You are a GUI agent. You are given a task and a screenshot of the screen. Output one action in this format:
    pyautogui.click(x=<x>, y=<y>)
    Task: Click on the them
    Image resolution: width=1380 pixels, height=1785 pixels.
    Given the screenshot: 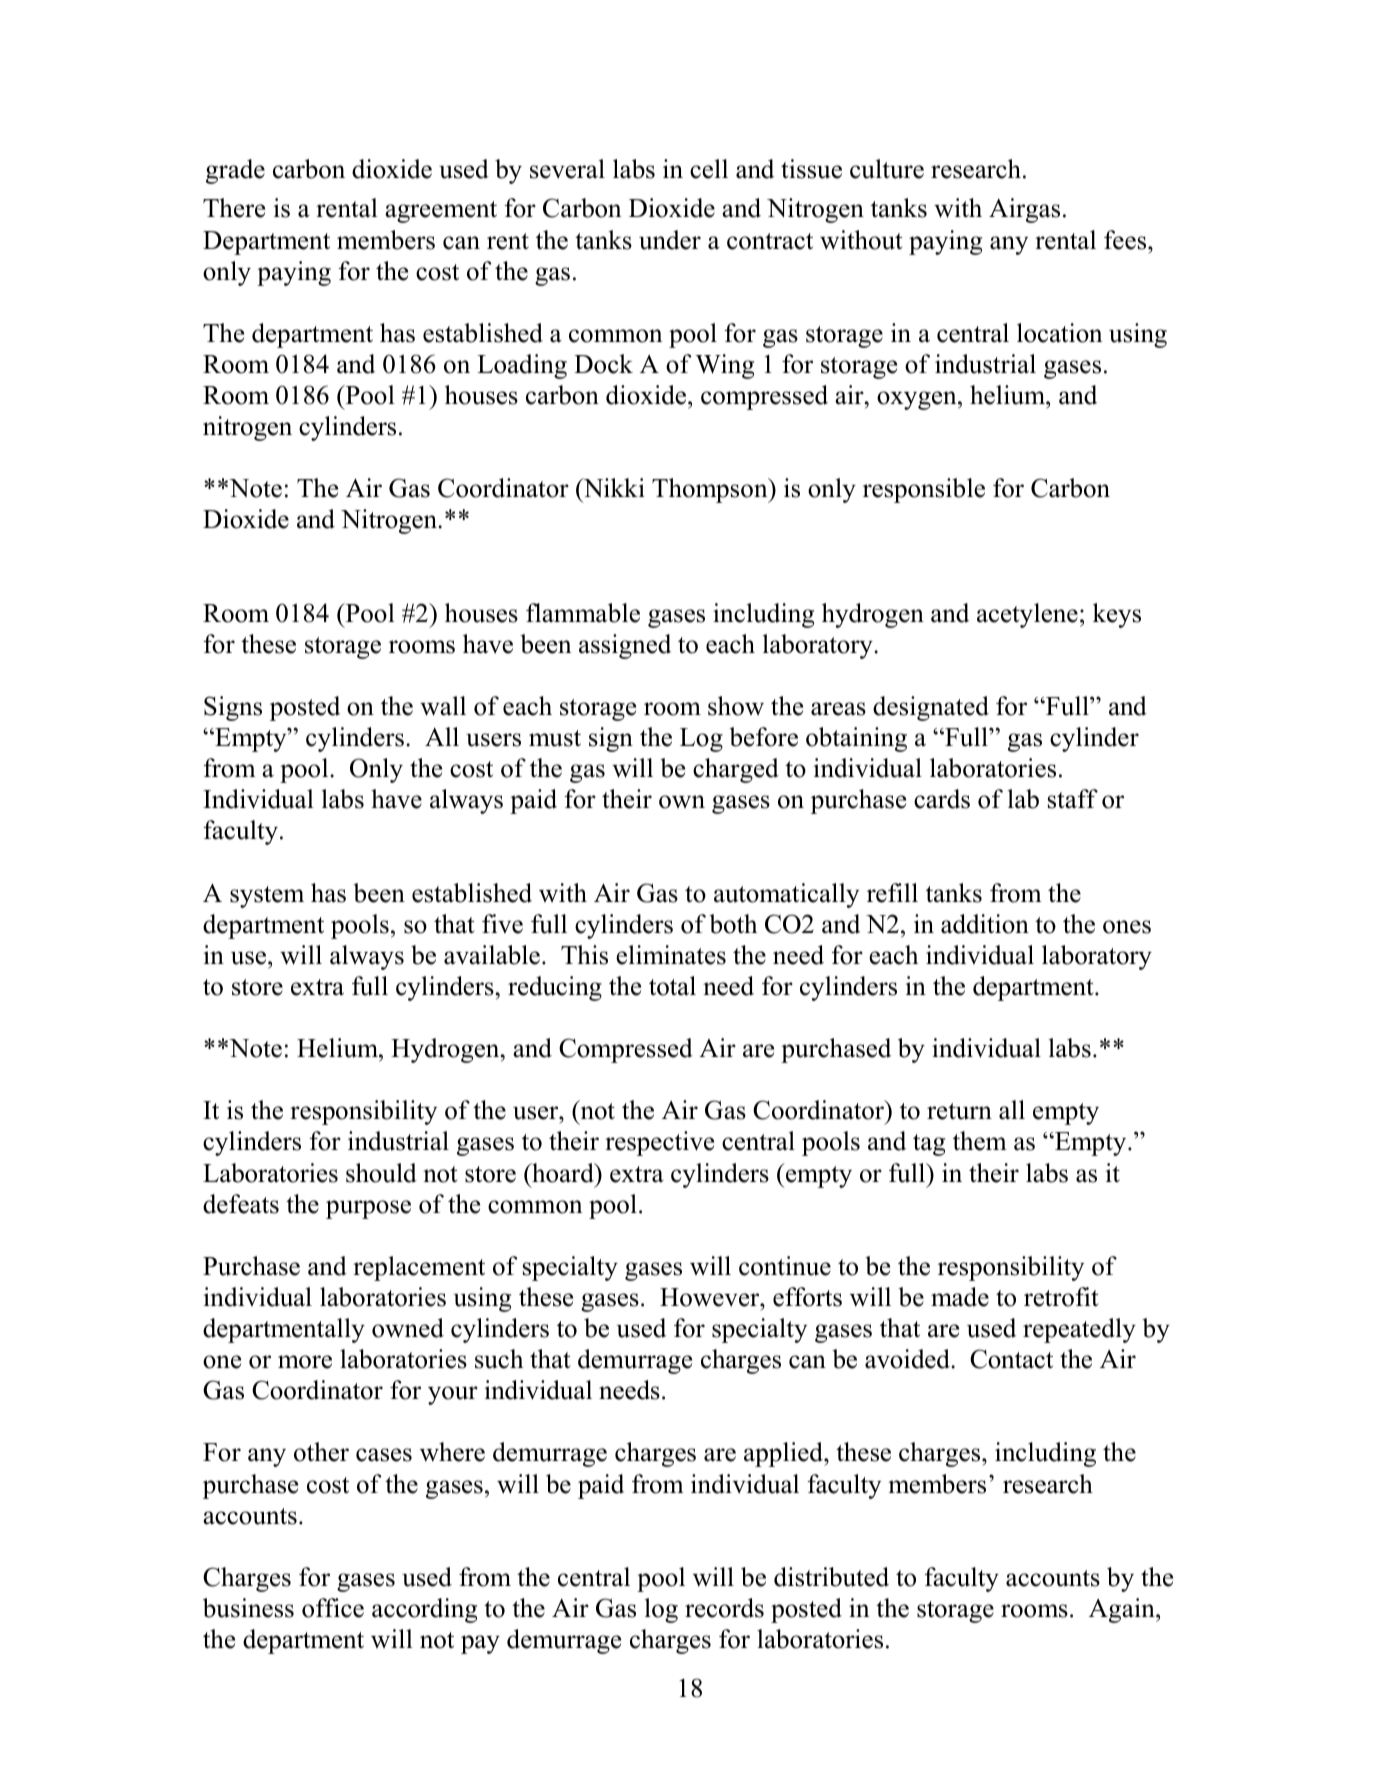 What is the action you would take?
    pyautogui.click(x=980, y=1141)
